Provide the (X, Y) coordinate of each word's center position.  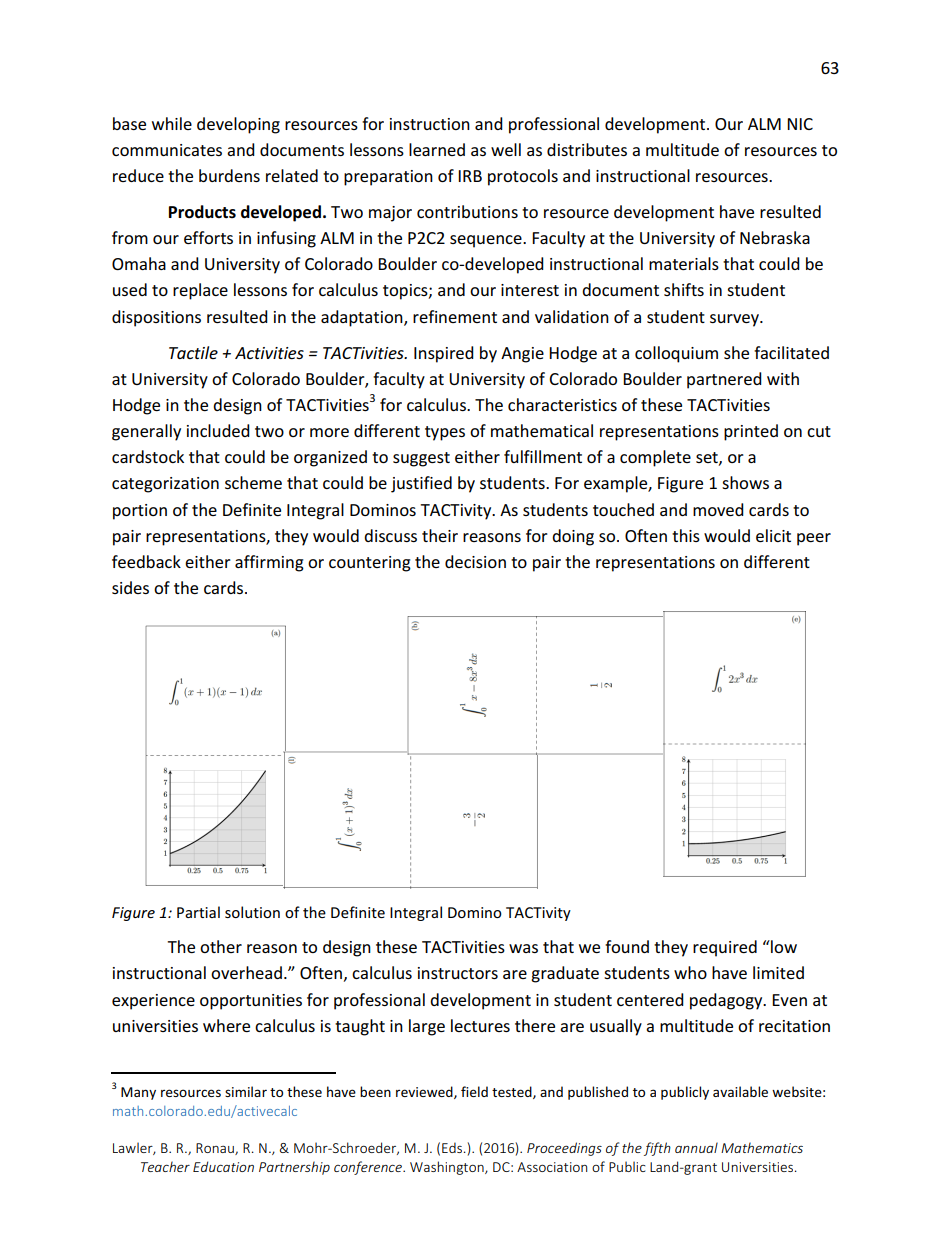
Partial (198, 912)
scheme (253, 482)
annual (696, 1147)
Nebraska (775, 237)
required (725, 948)
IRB (470, 176)
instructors (458, 973)
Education (223, 1166)
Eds (453, 1147)
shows (745, 482)
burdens (229, 175)
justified (421, 484)
